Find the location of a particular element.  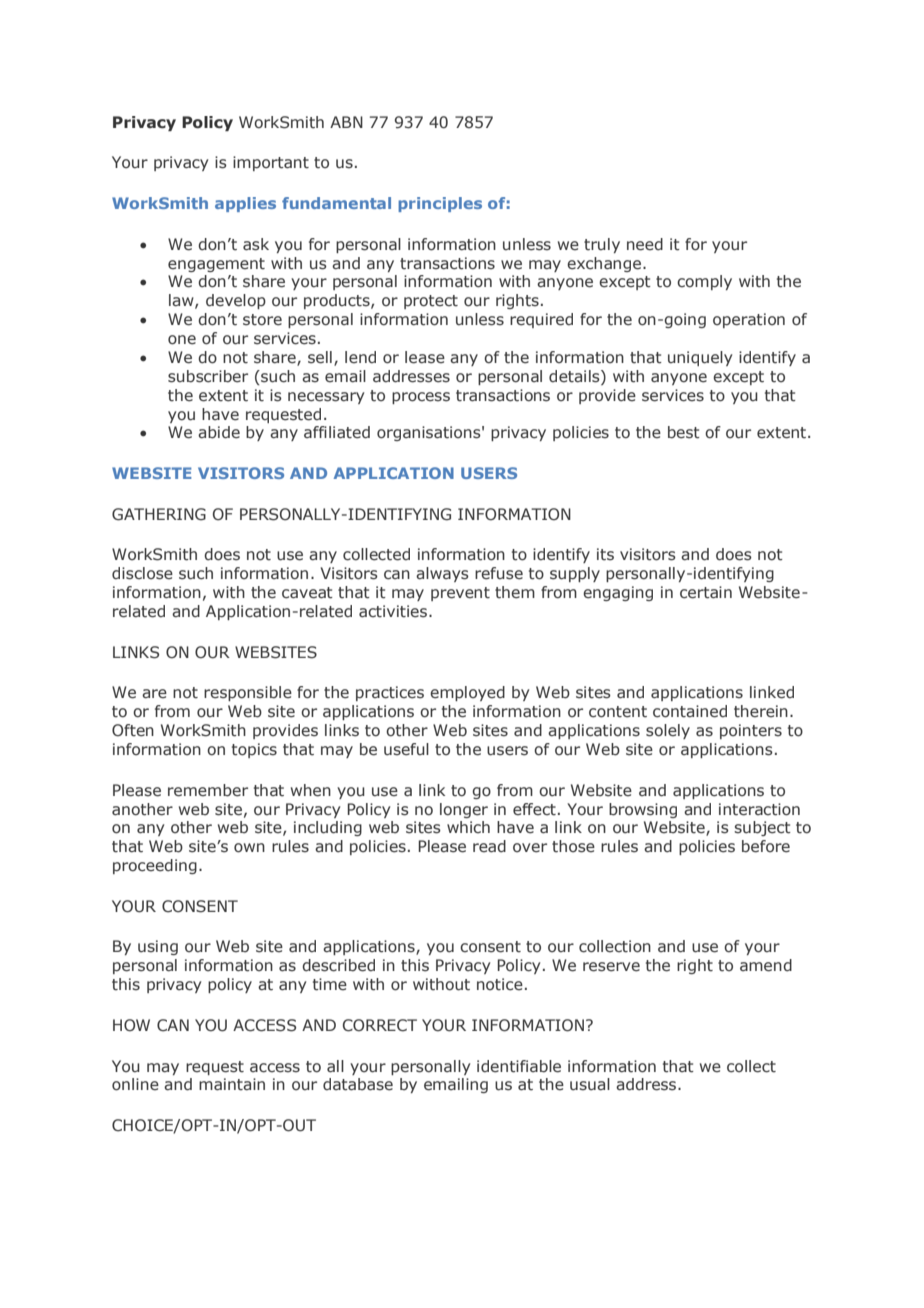

topics is located at coordinates (254, 750).
